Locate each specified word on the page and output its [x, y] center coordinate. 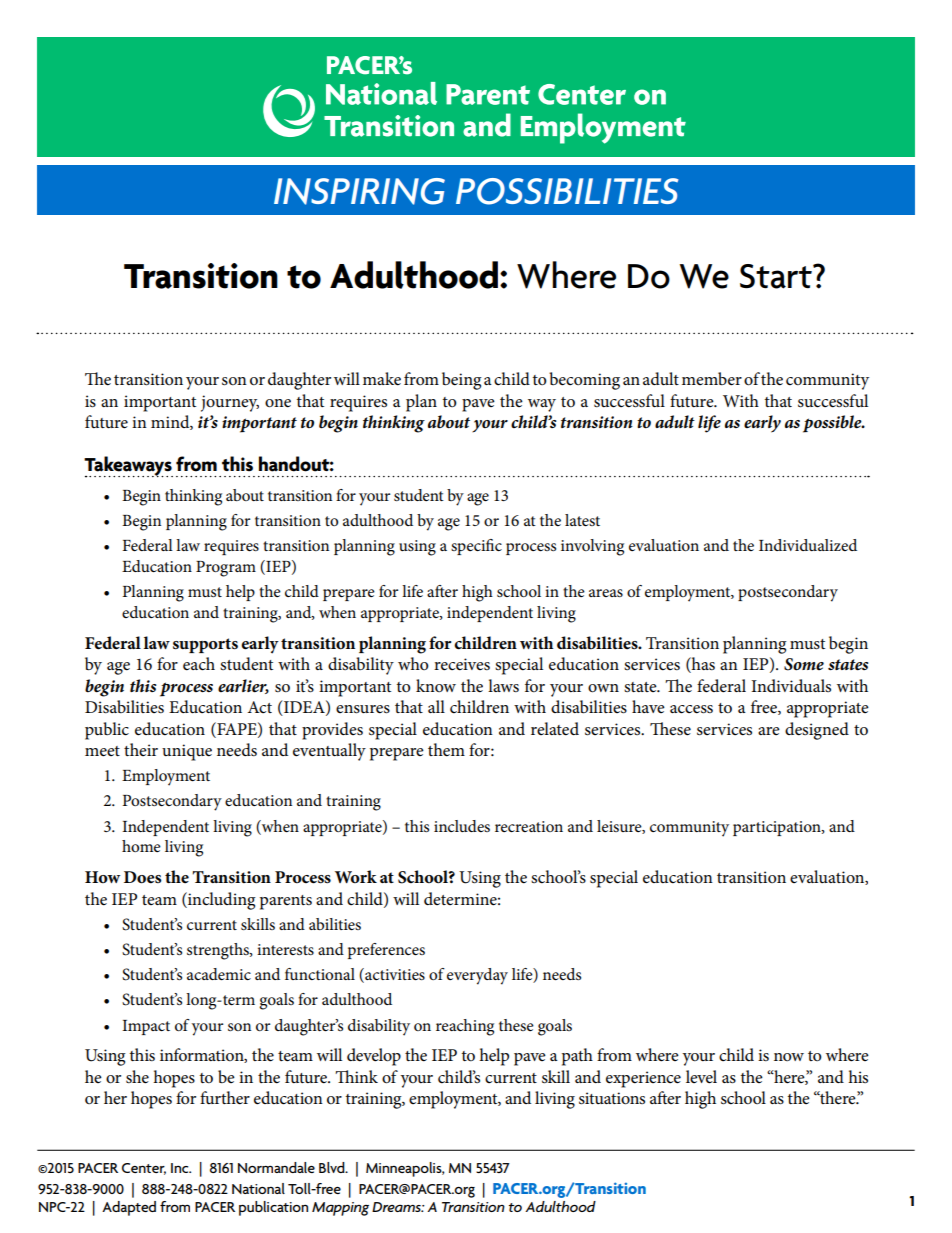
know [436, 685]
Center [144, 1169]
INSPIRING [359, 191]
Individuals [791, 685]
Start [777, 276]
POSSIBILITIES [567, 191]
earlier [243, 686]
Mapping [340, 1209]
